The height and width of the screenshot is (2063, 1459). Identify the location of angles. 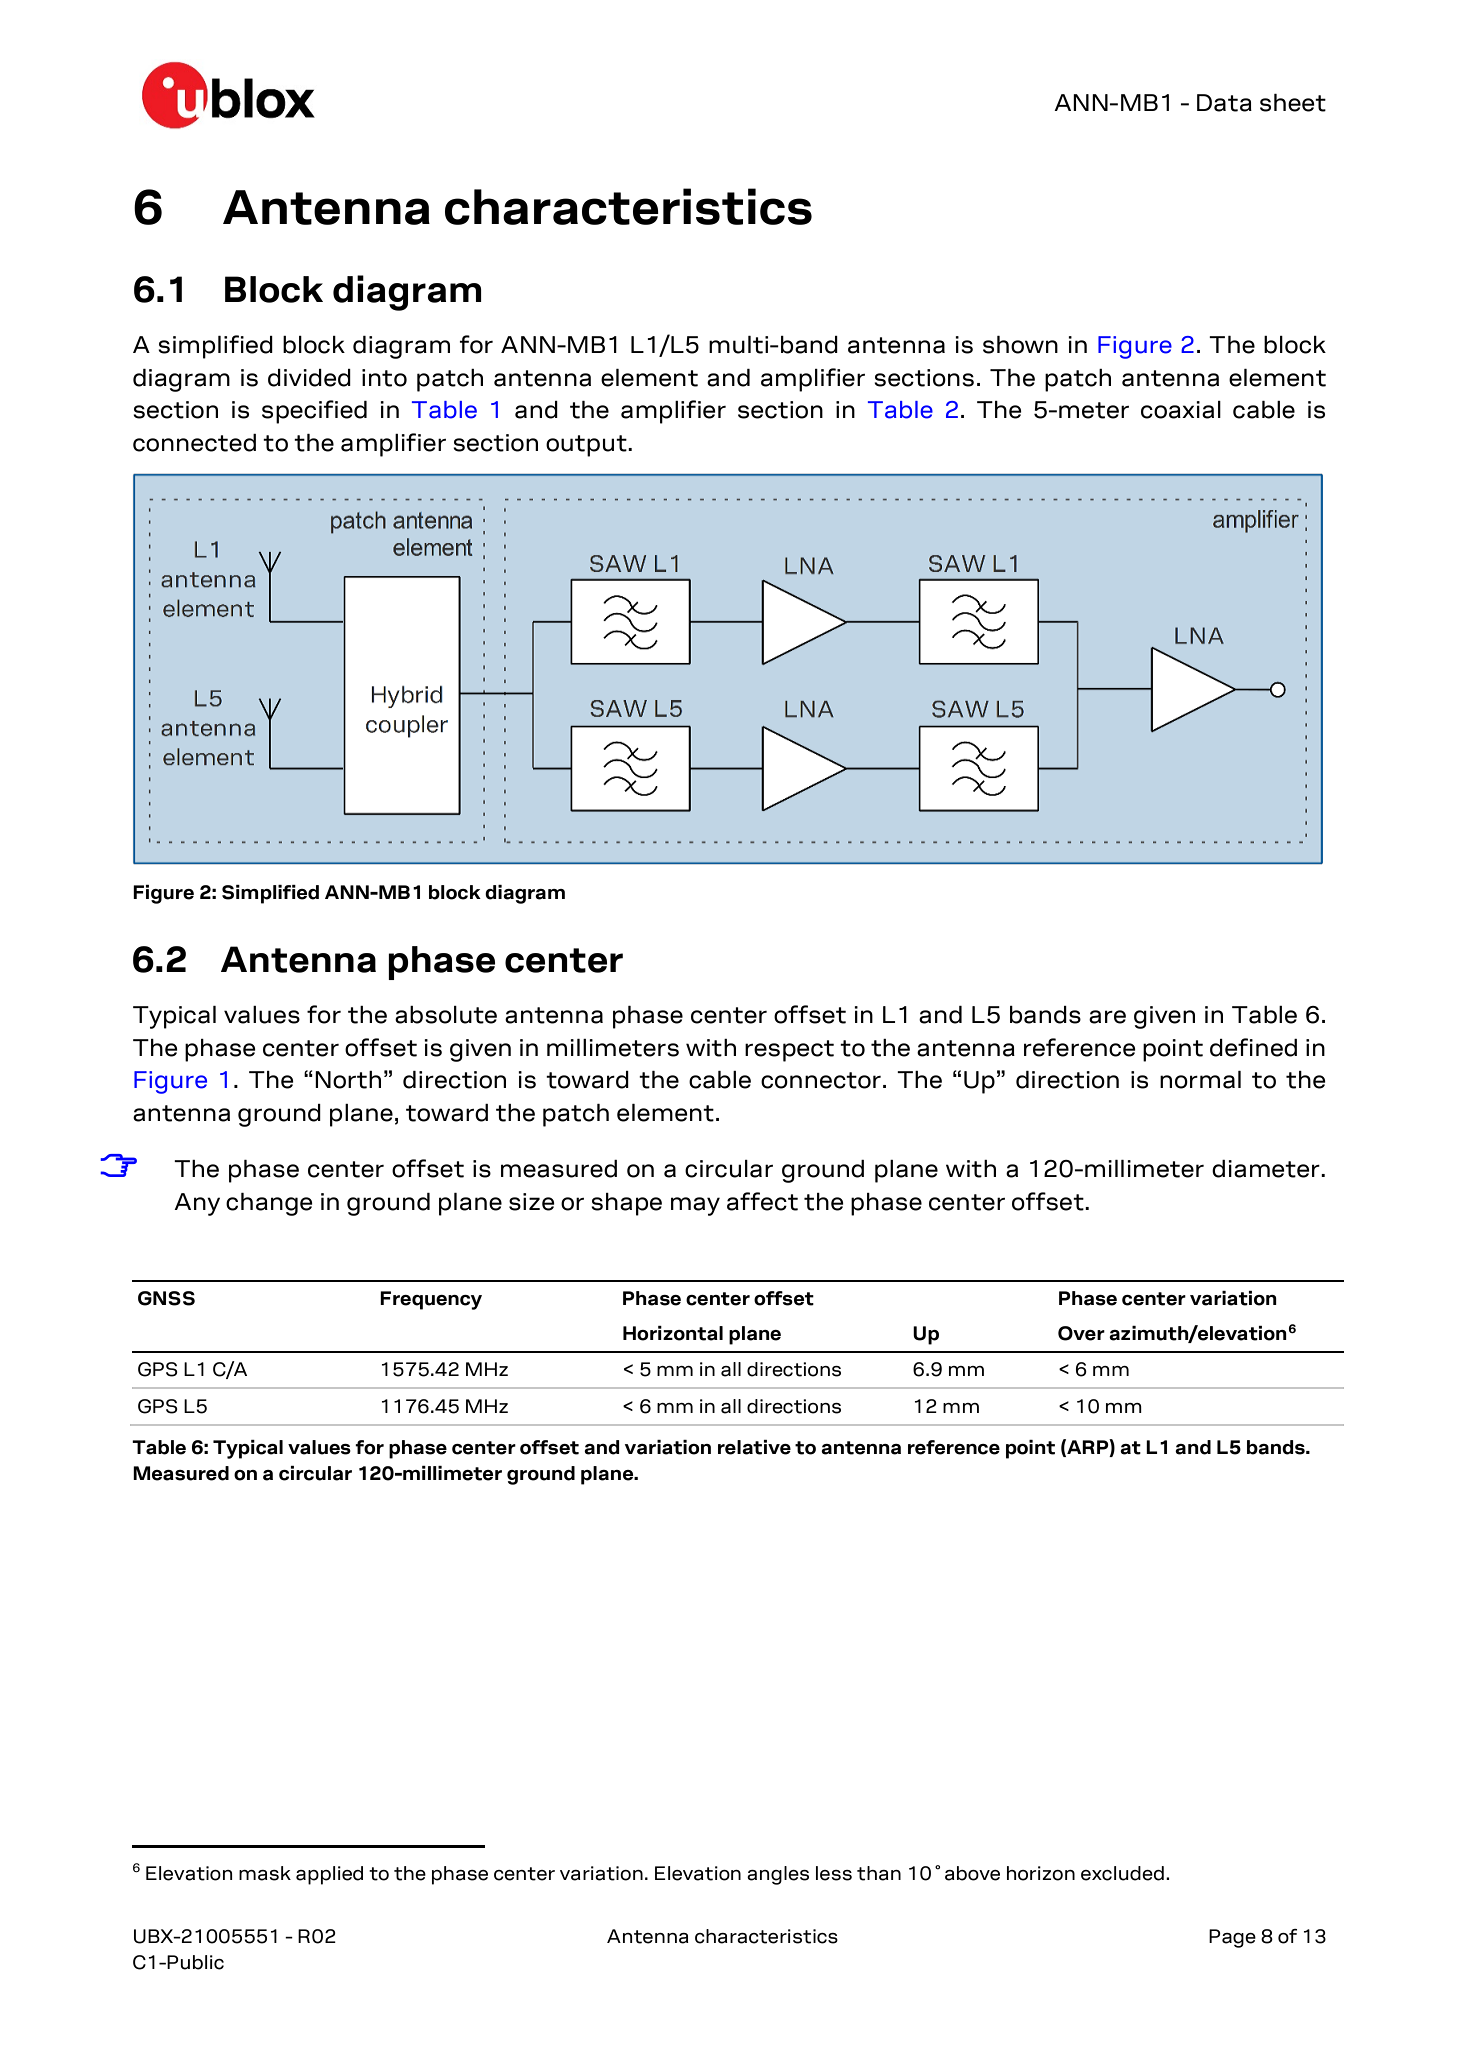
(778, 1875).
